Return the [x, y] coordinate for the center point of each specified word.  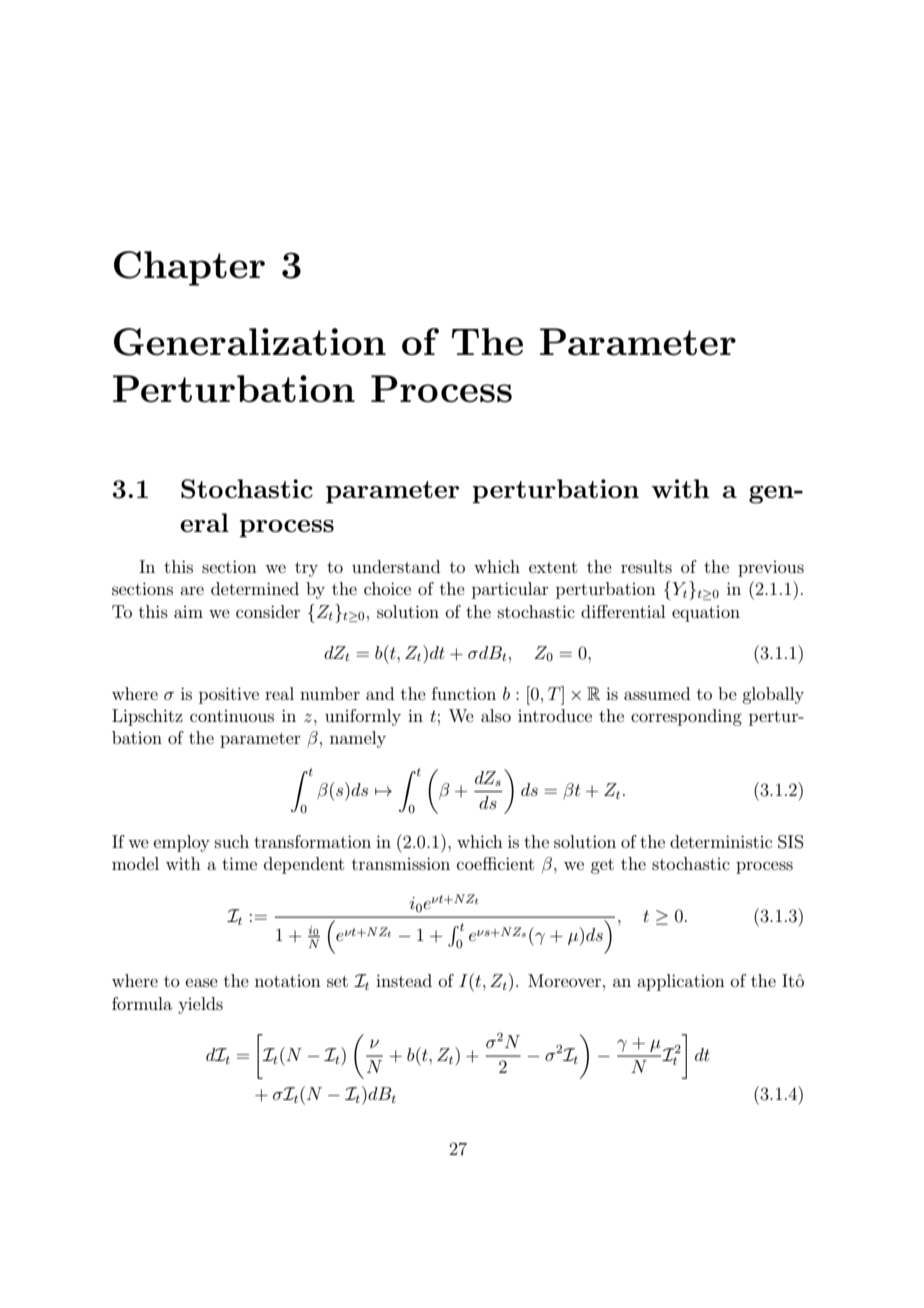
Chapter [189, 268]
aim [188, 612]
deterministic [721, 841]
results [646, 566]
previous [771, 569]
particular [510, 590]
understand [396, 566]
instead [404, 980]
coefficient [495, 863]
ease [202, 982]
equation [706, 614]
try [306, 569]
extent [553, 567]
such [232, 841]
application [681, 982]
